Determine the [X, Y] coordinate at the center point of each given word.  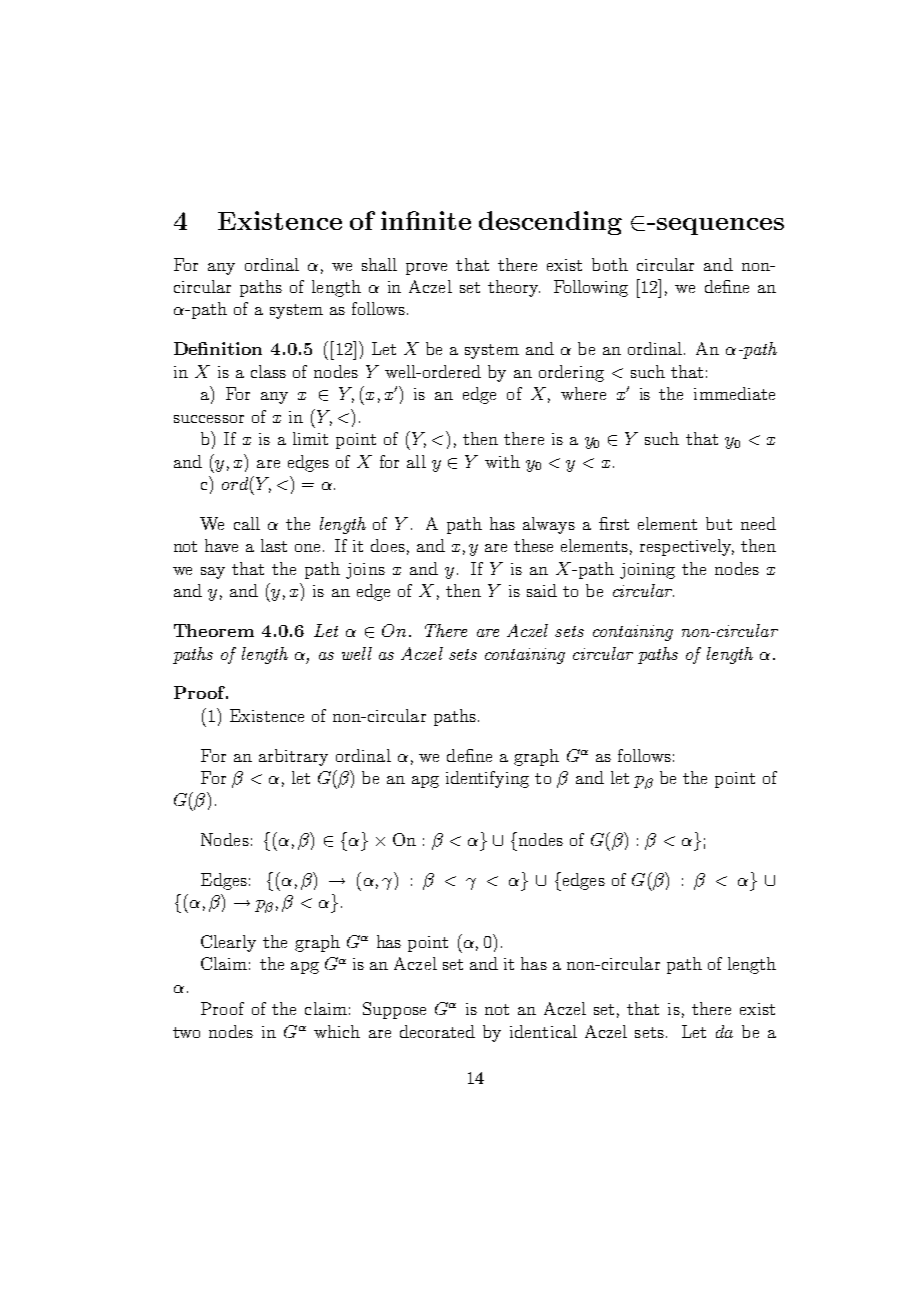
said [542, 590]
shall [379, 264]
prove [426, 269]
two [186, 1032]
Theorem [214, 630]
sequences [720, 226]
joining [647, 571]
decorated [437, 1031]
